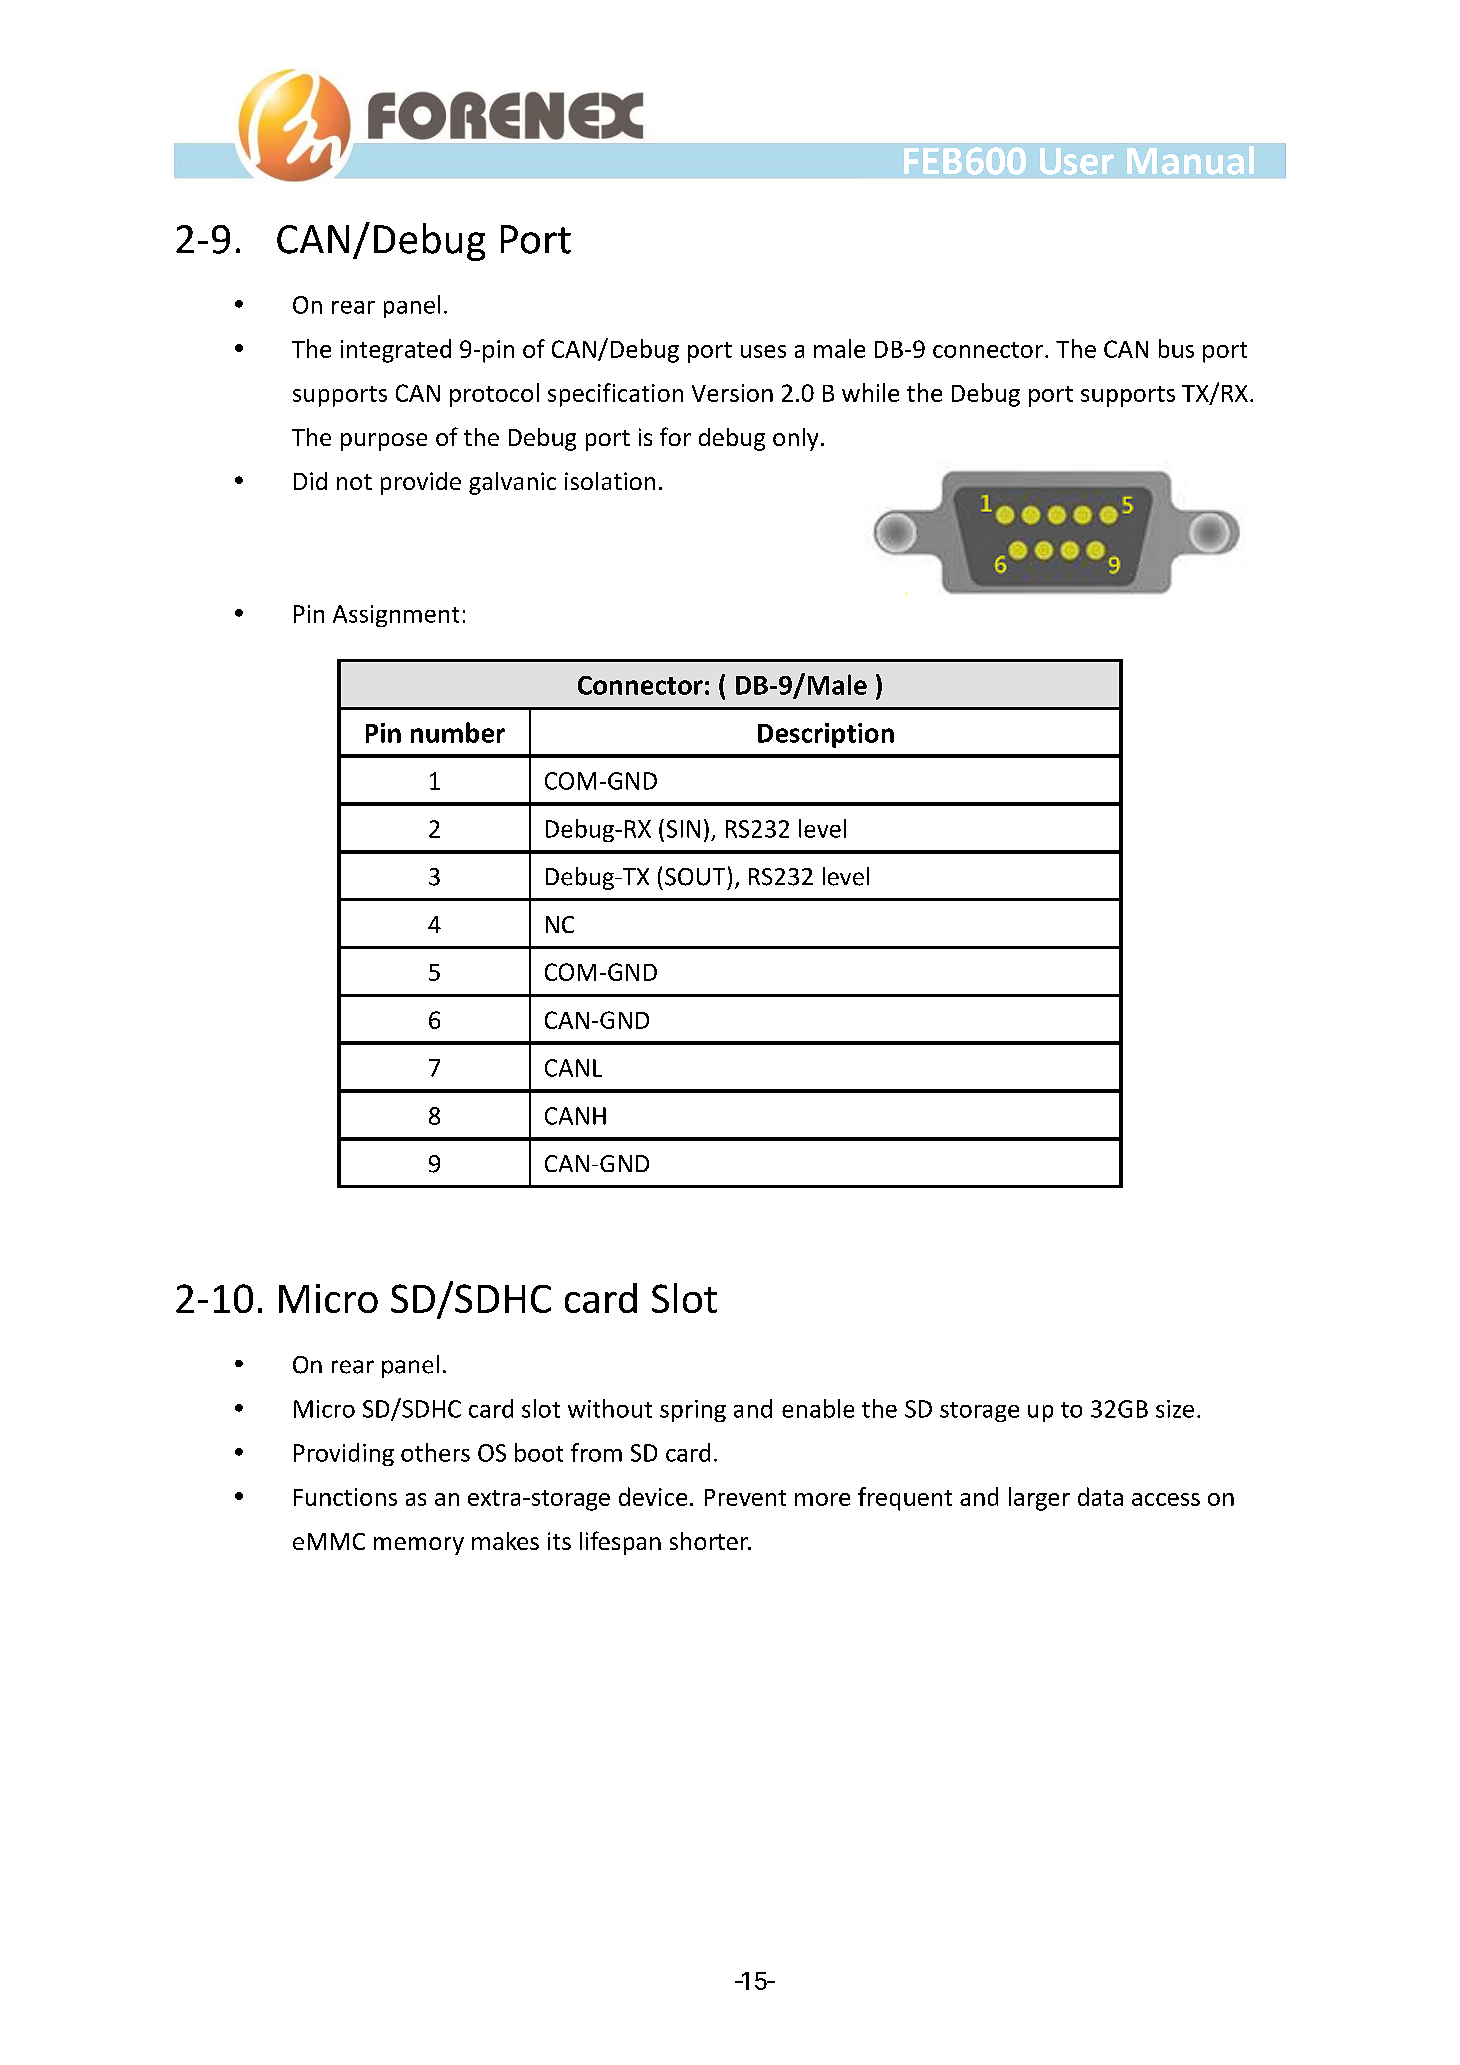  I want to click on CANL, so click(573, 1068).
